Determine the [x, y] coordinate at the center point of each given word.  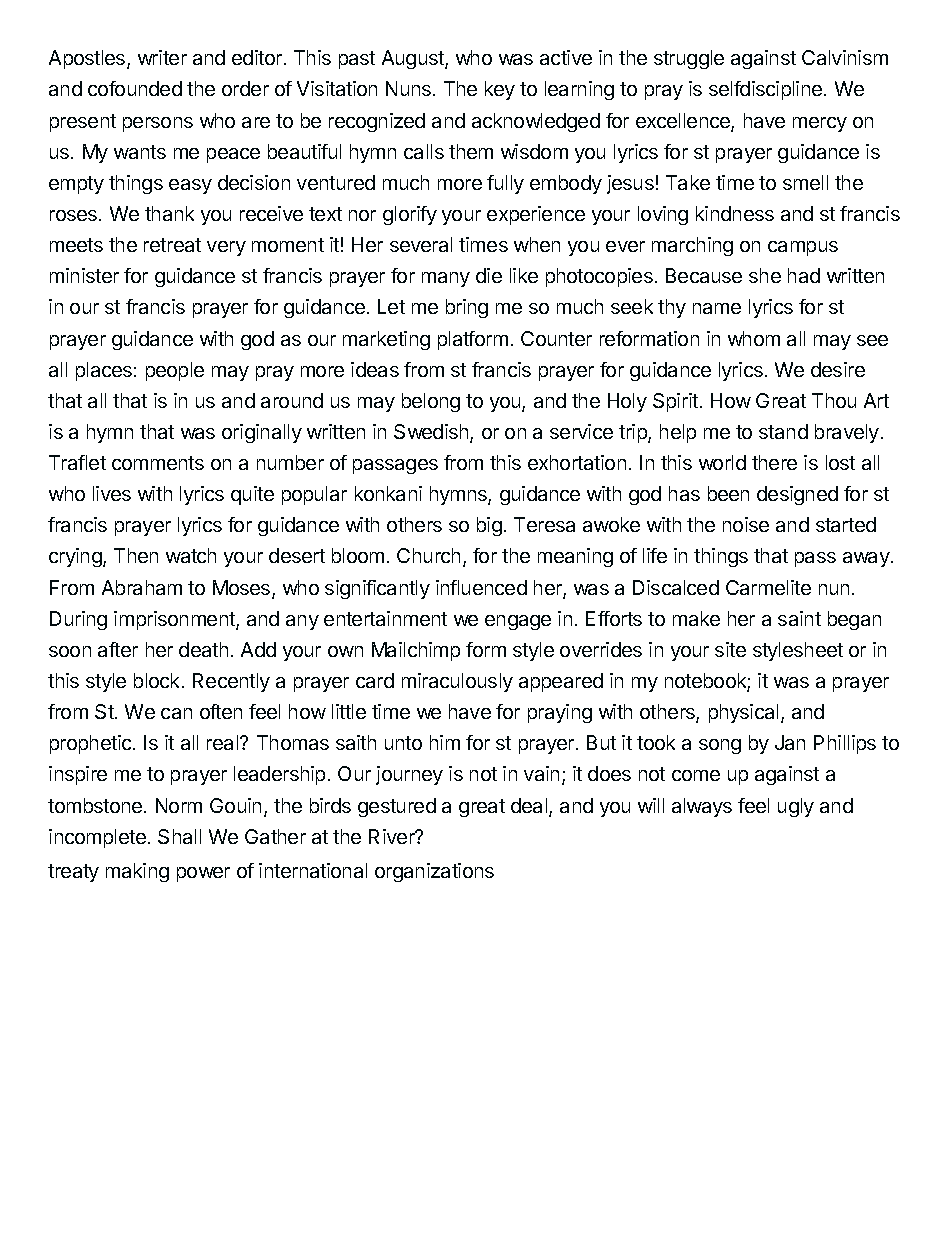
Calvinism [845, 57]
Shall [179, 836]
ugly [796, 807]
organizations [434, 872]
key [500, 90]
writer [162, 57]
